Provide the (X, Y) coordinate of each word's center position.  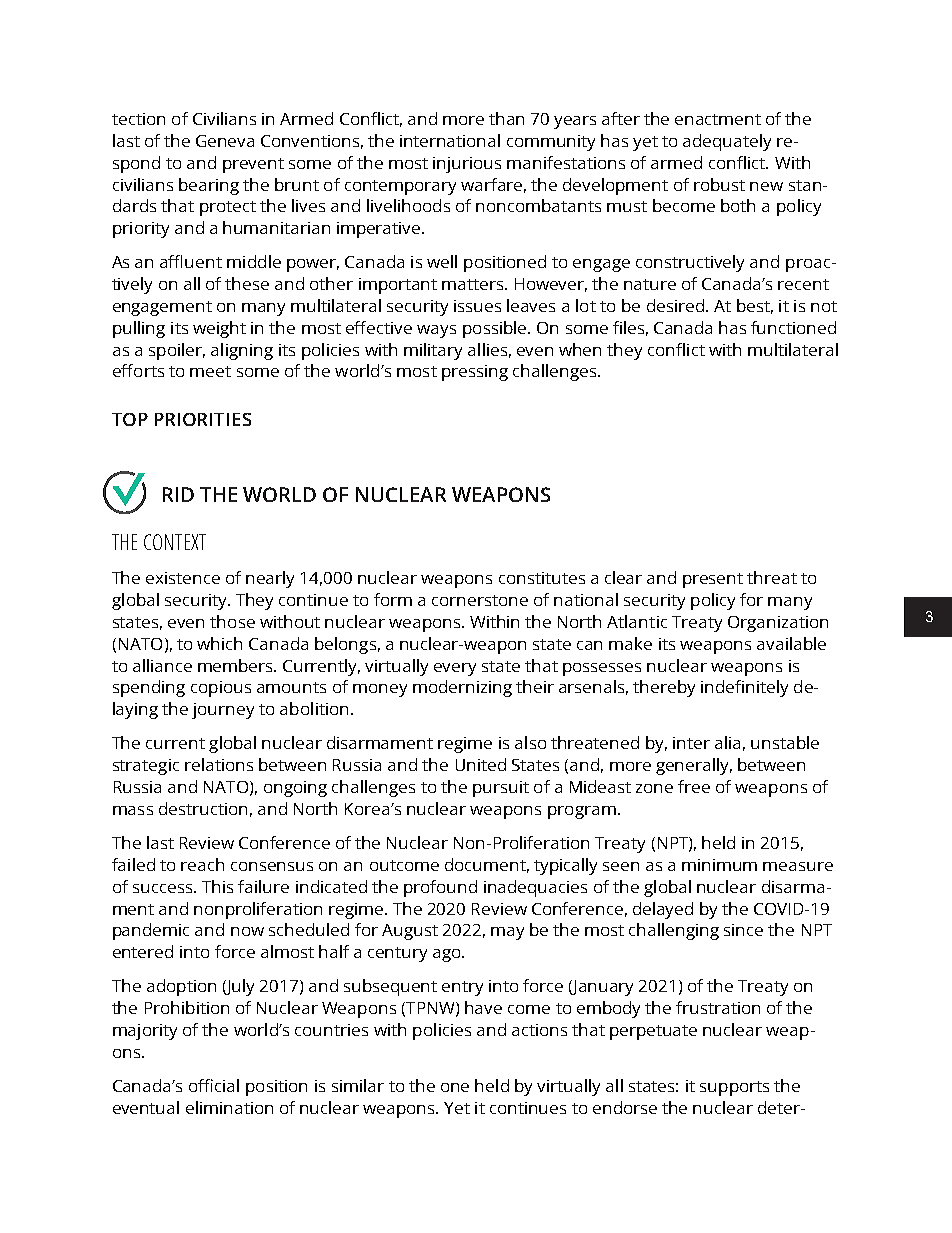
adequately (727, 142)
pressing (475, 373)
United (481, 764)
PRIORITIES (203, 419)
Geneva (225, 141)
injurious (467, 165)
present (713, 580)
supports (734, 1088)
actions (539, 1030)
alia (727, 742)
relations (219, 764)
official (214, 1085)
